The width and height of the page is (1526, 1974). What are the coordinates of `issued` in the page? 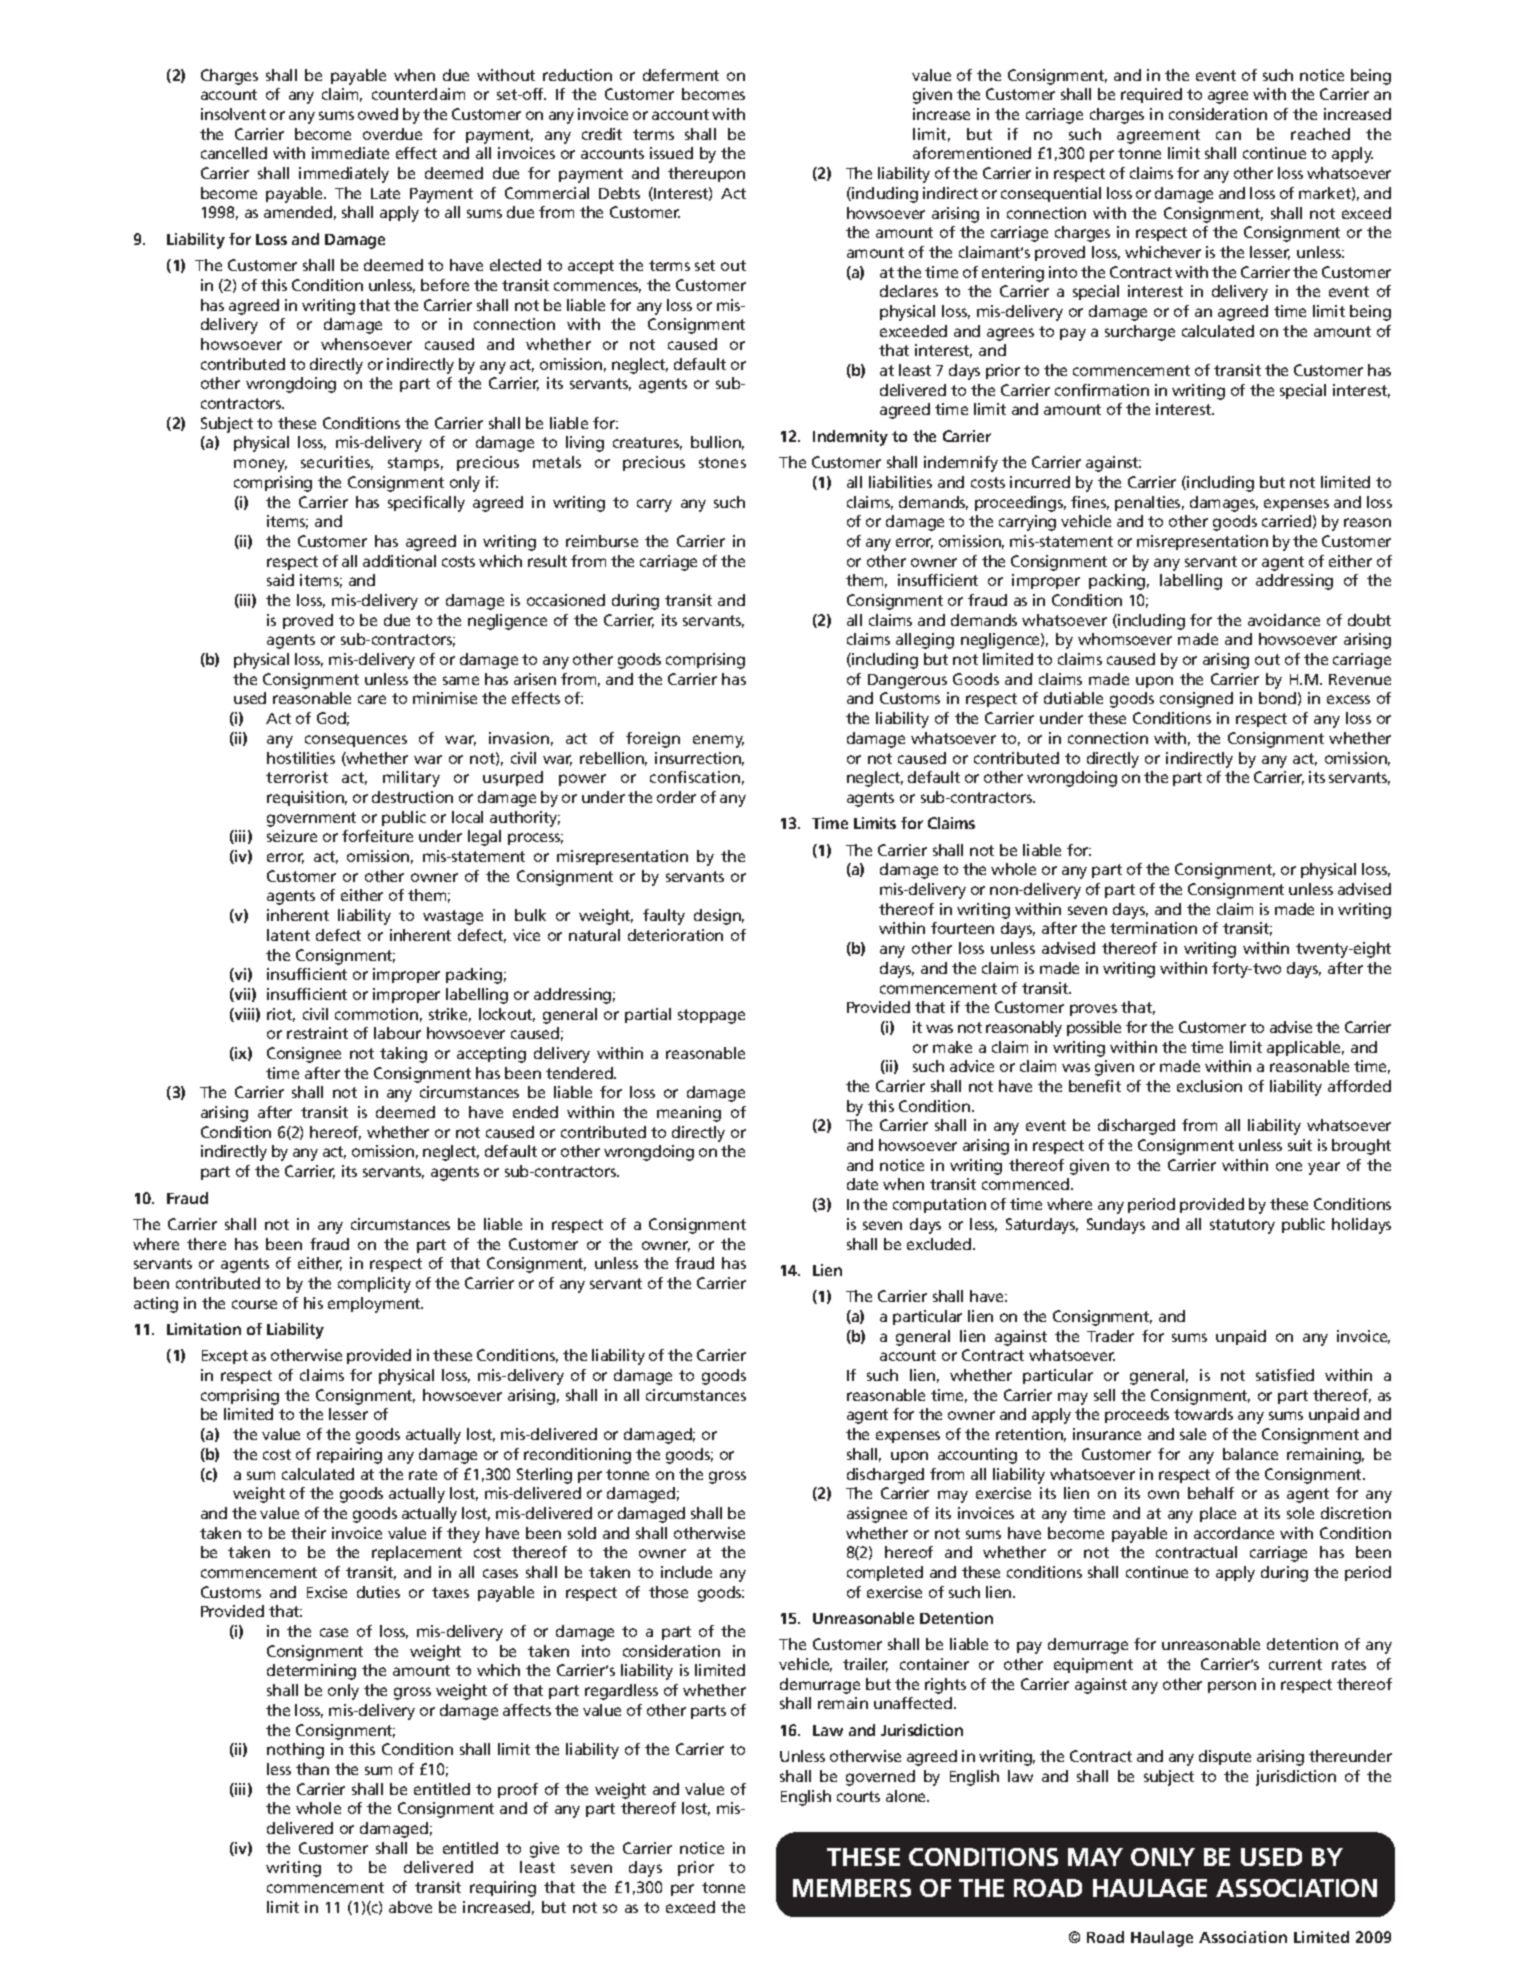 It's located at (671, 153).
